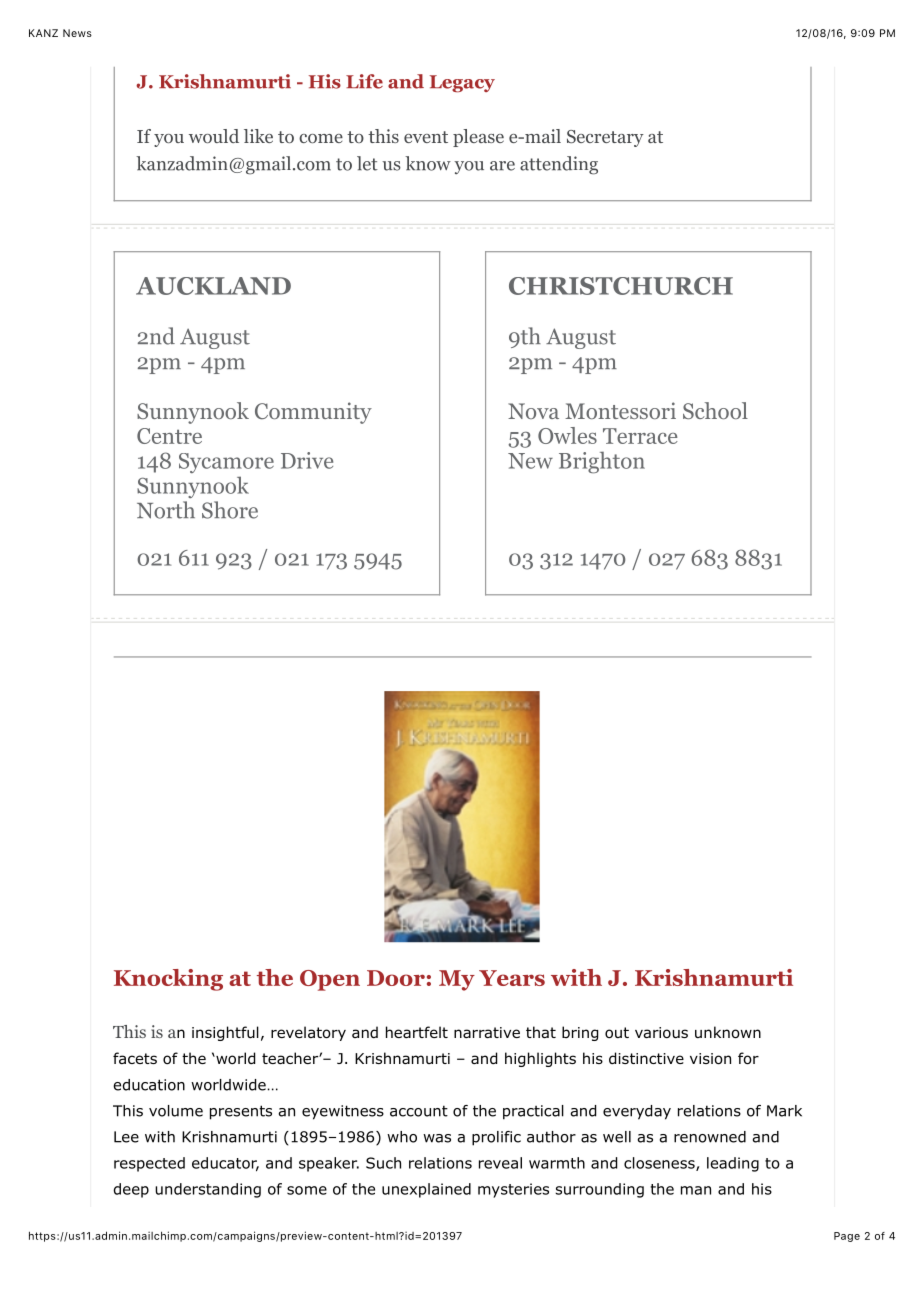  What do you see at coordinates (462, 84) in the screenshot?
I see `Legacy` at bounding box center [462, 84].
